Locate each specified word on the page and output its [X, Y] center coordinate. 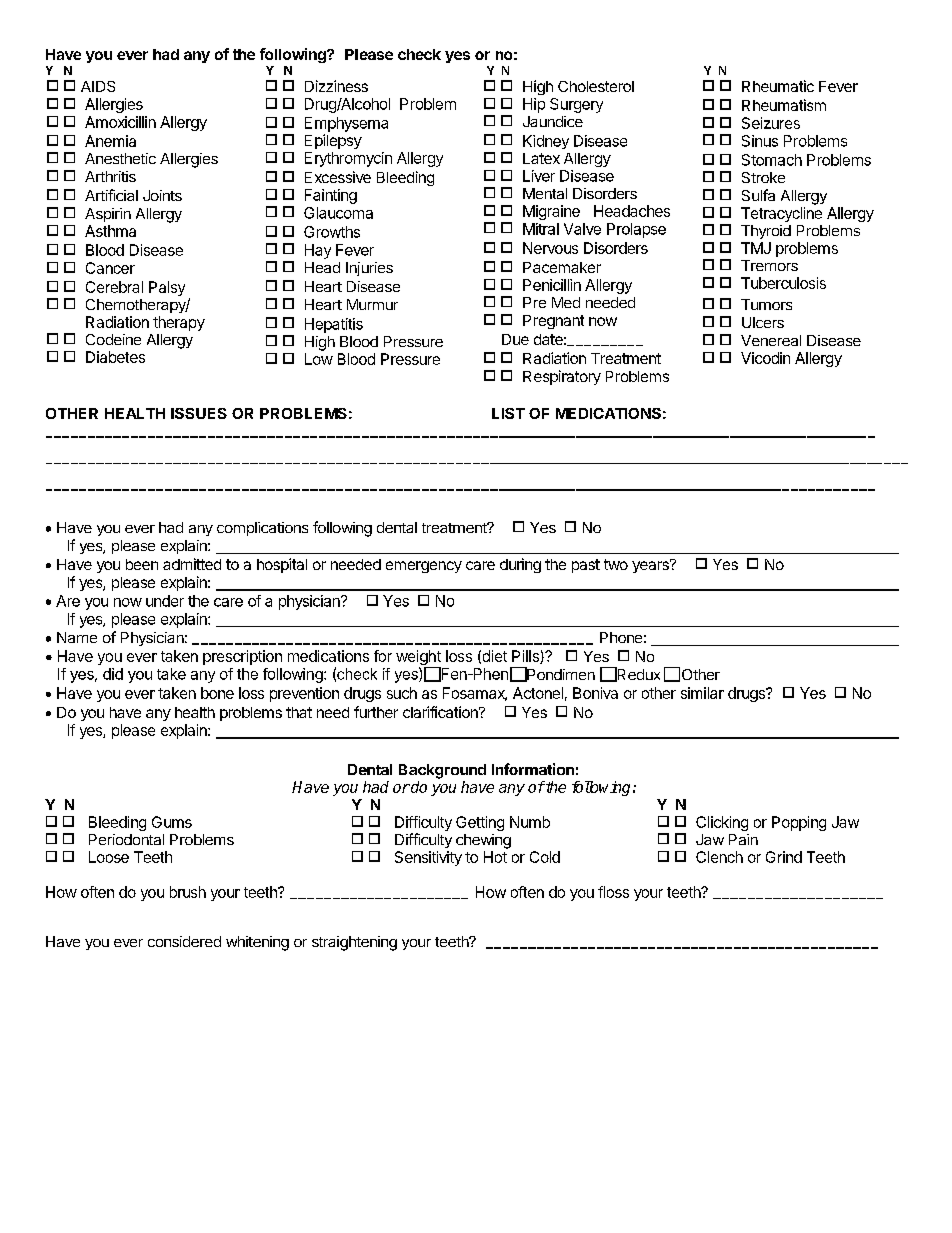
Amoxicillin [120, 122]
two [616, 564]
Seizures [771, 123]
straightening [354, 943]
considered [184, 941]
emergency [424, 567]
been [142, 564]
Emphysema [346, 124]
